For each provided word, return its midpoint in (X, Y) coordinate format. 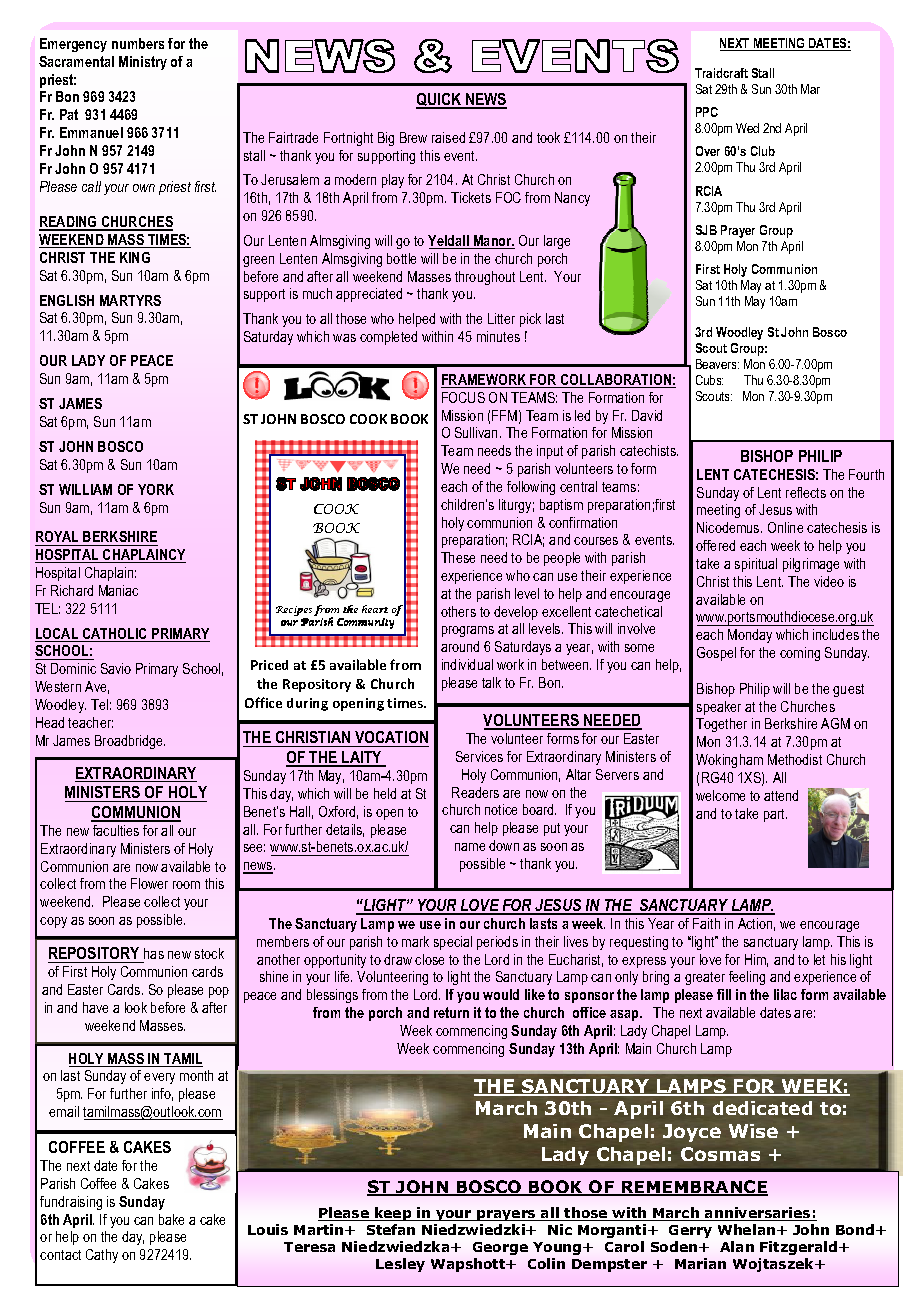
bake (171, 1219)
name (470, 847)
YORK (156, 489)
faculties (116, 830)
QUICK (440, 101)
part (775, 815)
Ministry (143, 63)
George (500, 1248)
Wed (747, 128)
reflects (806, 492)
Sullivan (478, 432)
